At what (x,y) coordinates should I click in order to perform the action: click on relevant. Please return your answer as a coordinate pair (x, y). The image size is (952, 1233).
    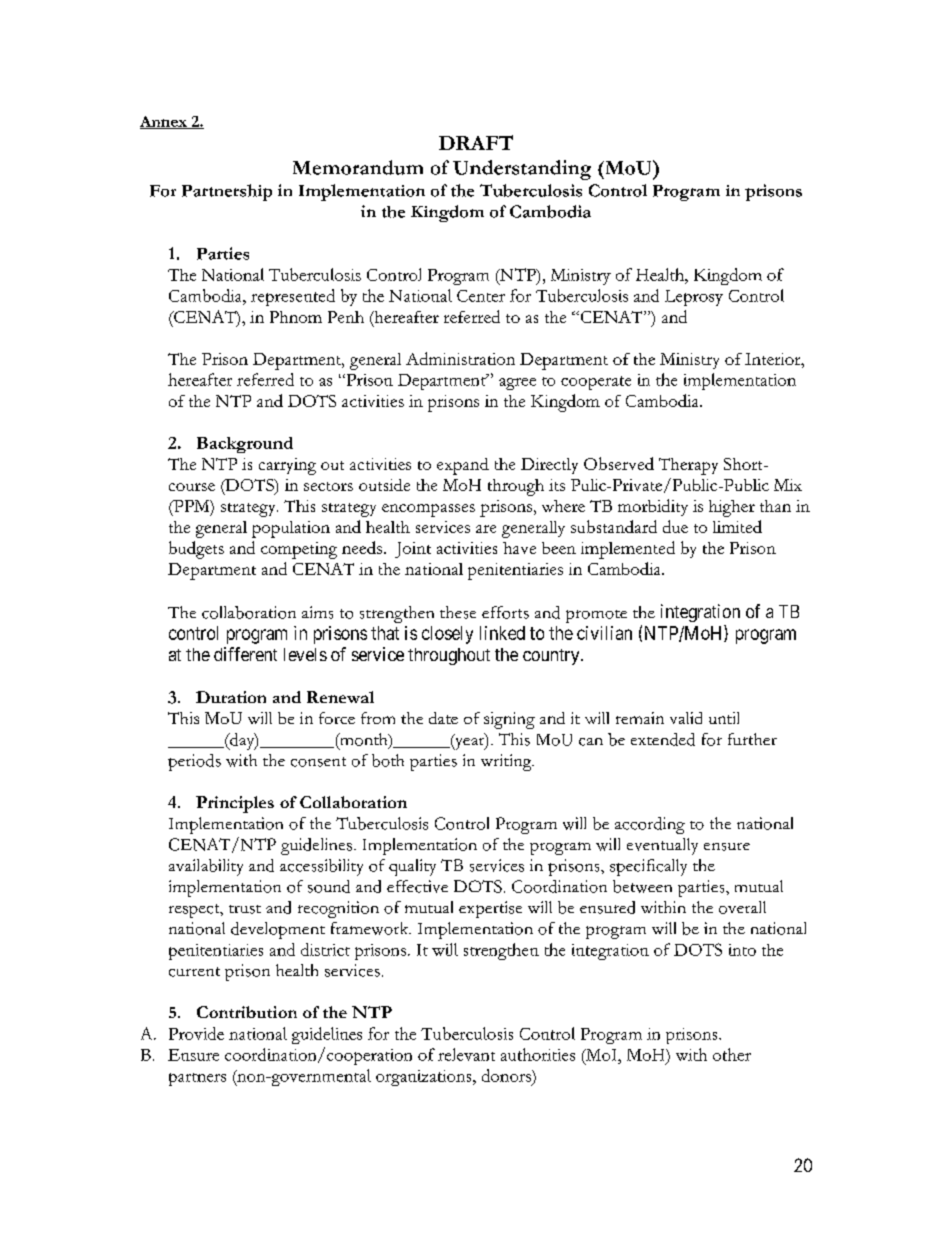
    Looking at the image, I should click on (466, 1054).
